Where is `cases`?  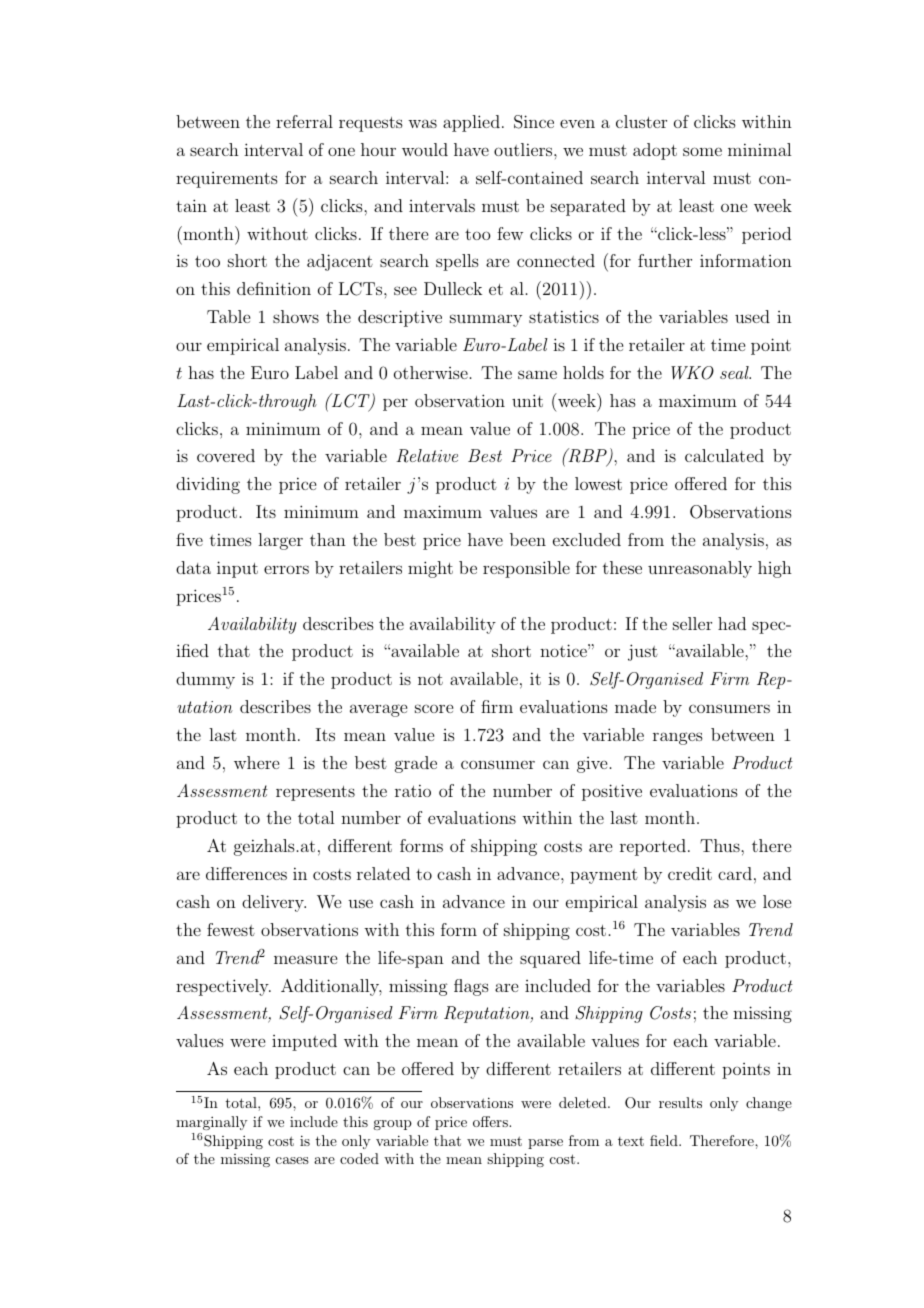
cases is located at coordinates (292, 1160).
